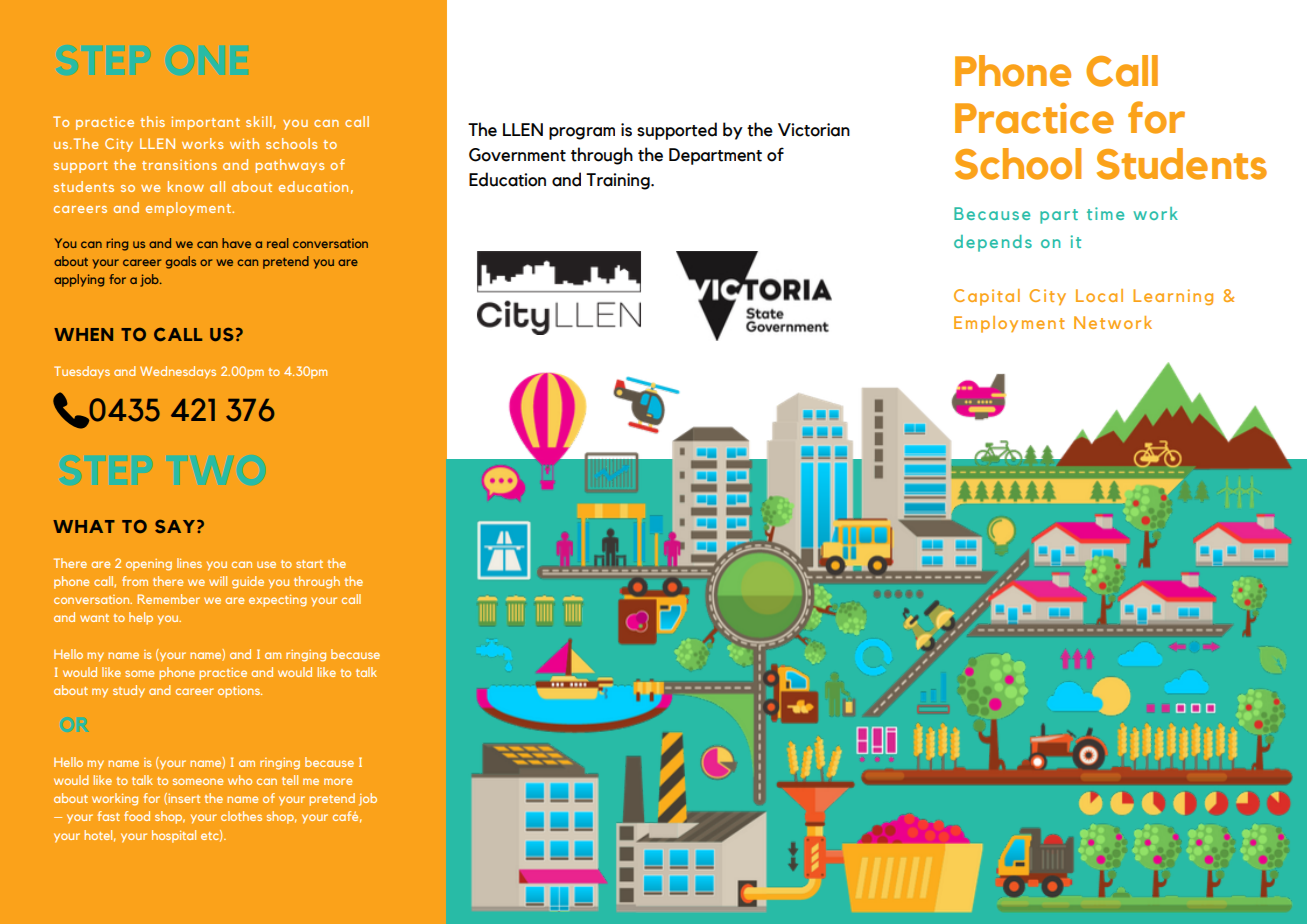  Describe the element at coordinates (517, 155) in the screenshot. I see `Government` at that location.
